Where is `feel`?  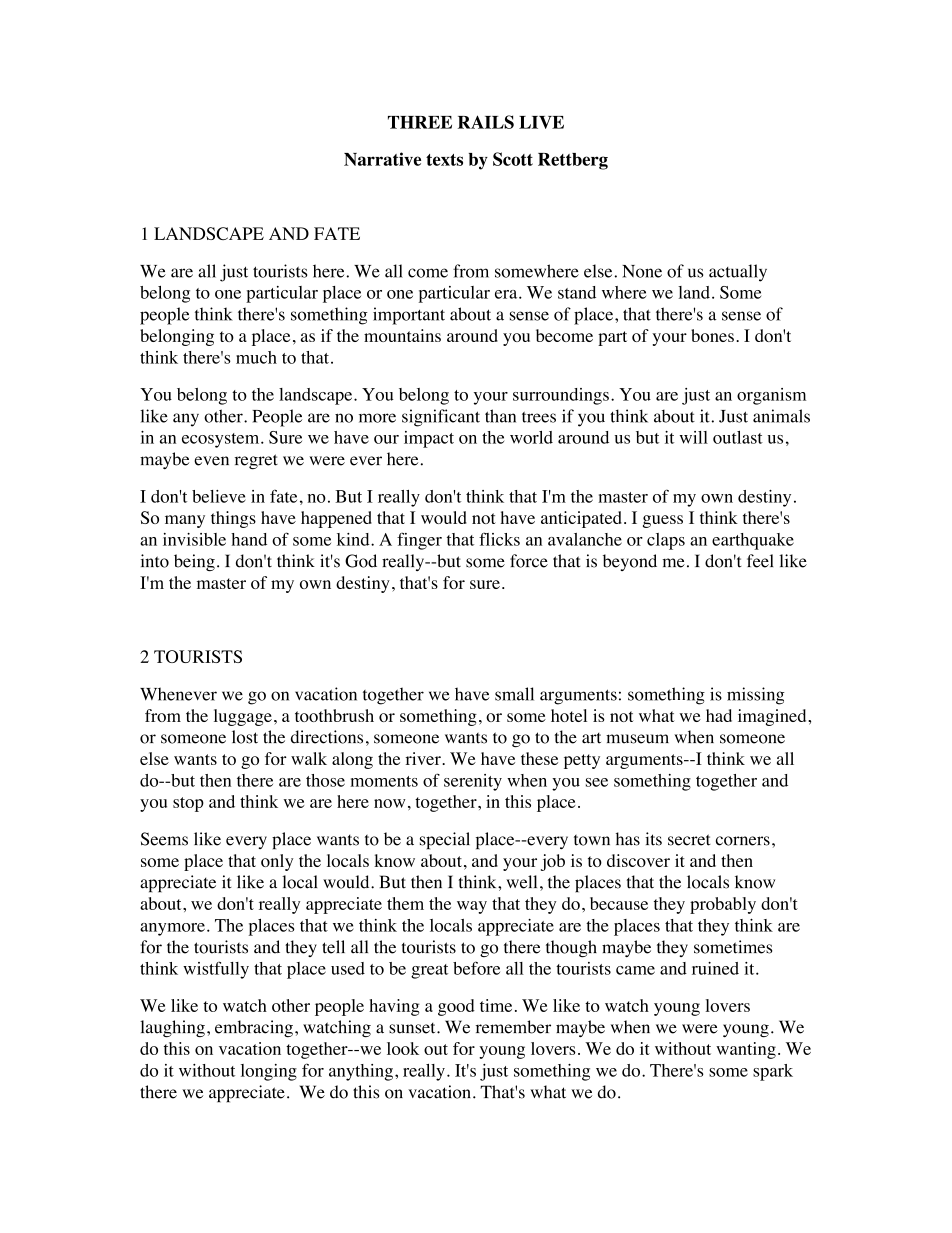 feel is located at coordinates (760, 561).
